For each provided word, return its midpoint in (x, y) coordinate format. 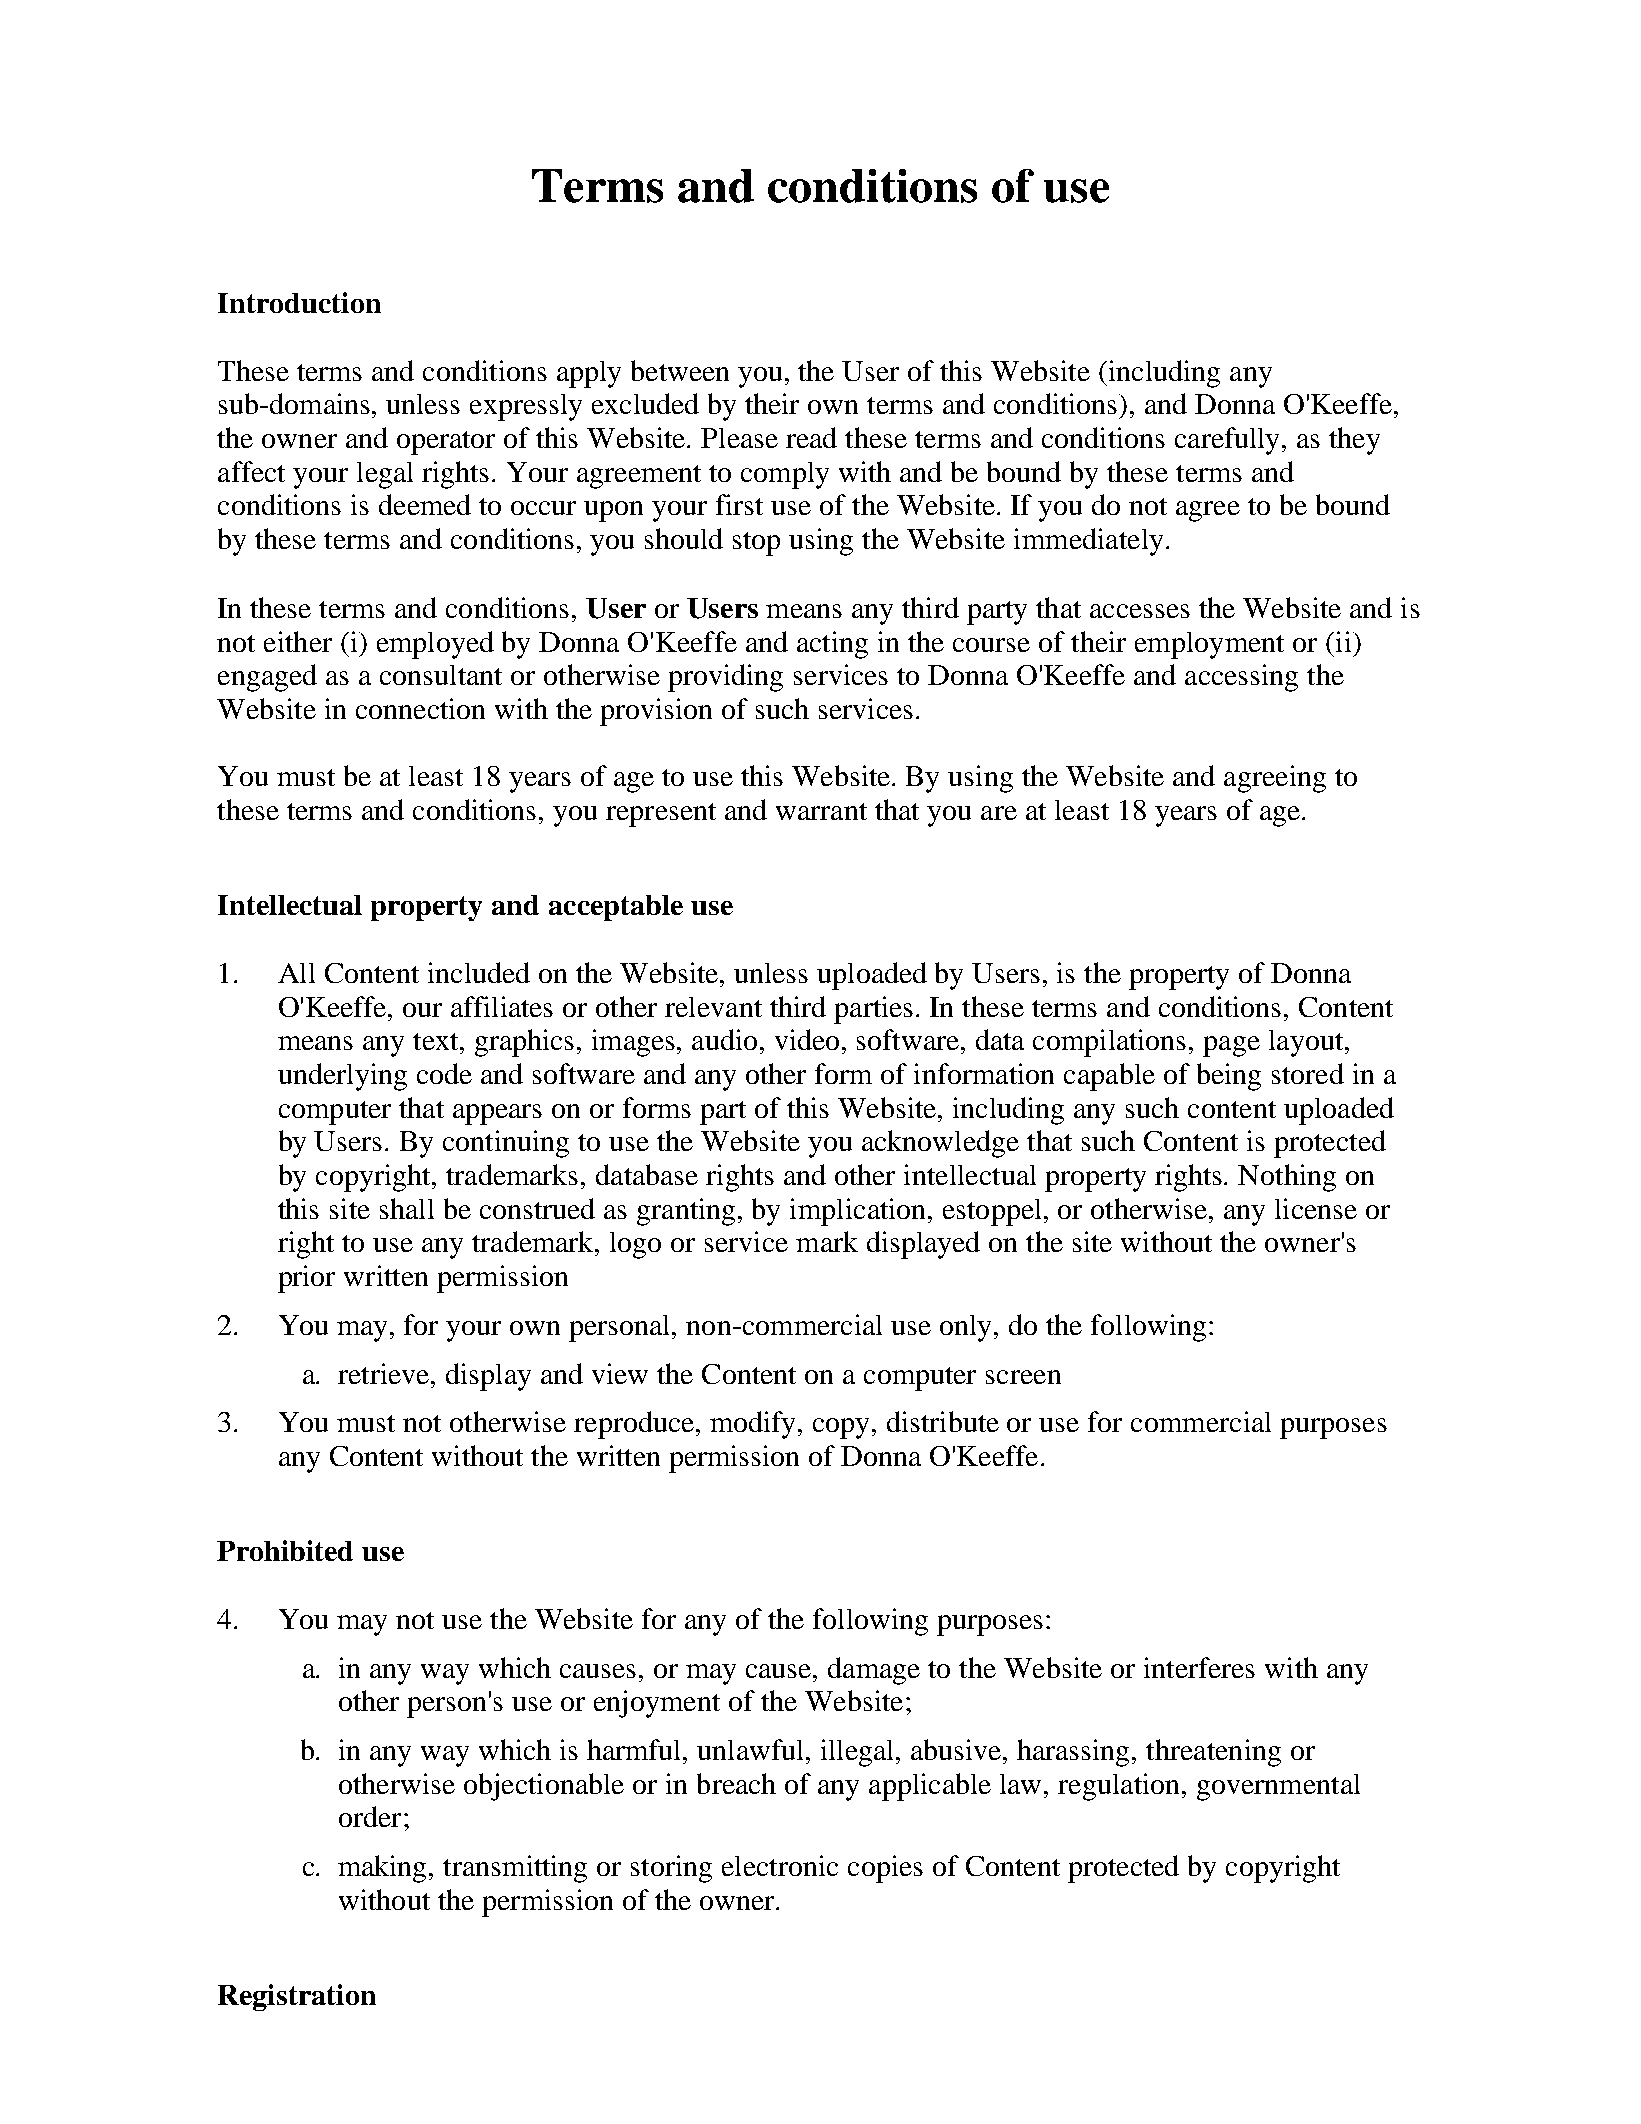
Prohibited (285, 1550)
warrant (821, 811)
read (811, 437)
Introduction (299, 302)
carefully (1229, 441)
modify (754, 1425)
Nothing (1287, 1178)
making (384, 1869)
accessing (1241, 678)
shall (407, 1208)
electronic (780, 1865)
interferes (1199, 1667)
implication (859, 1212)
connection (420, 708)
